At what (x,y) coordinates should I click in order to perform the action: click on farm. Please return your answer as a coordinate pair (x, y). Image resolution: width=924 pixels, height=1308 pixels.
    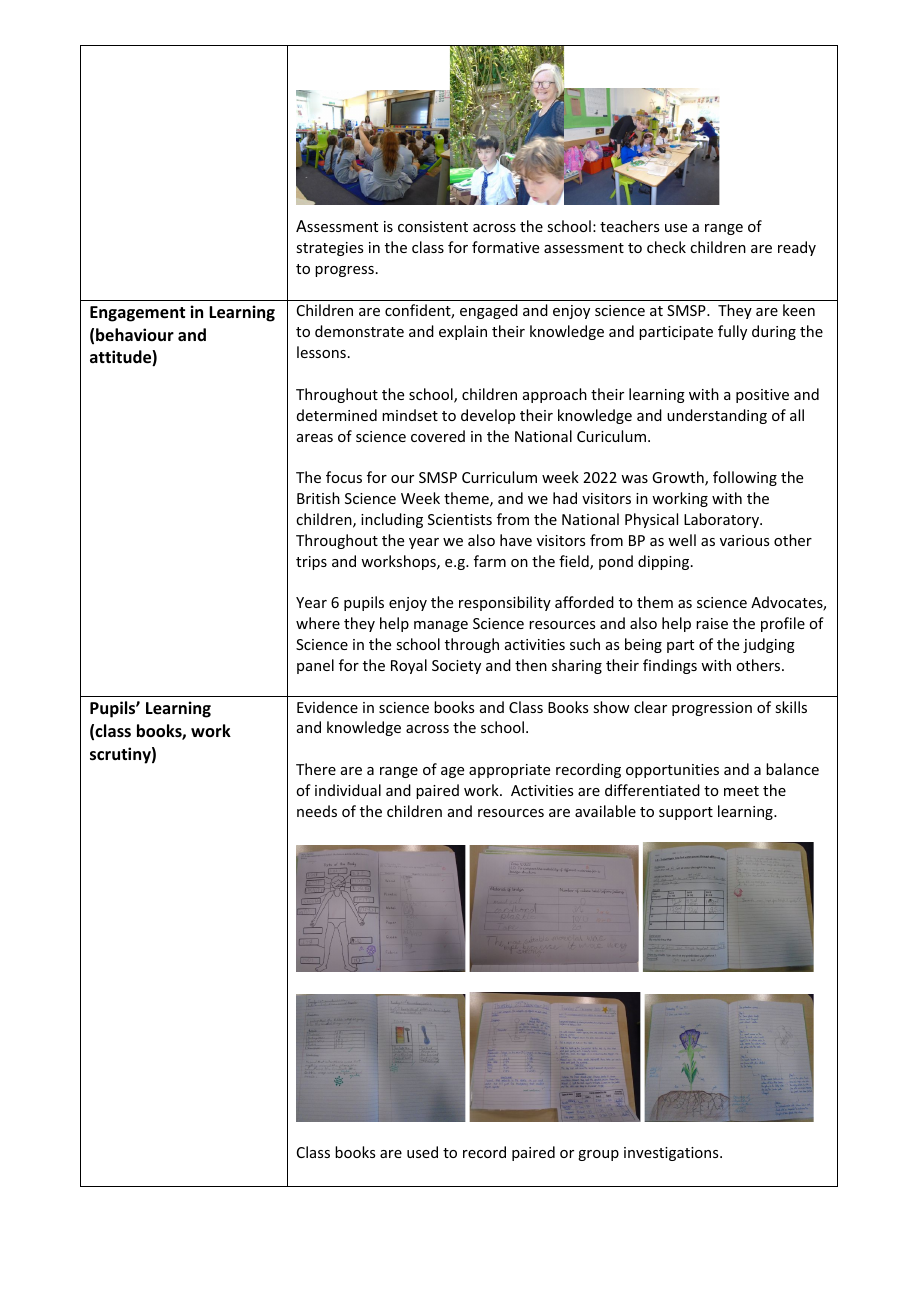
    Looking at the image, I should click on (490, 561).
